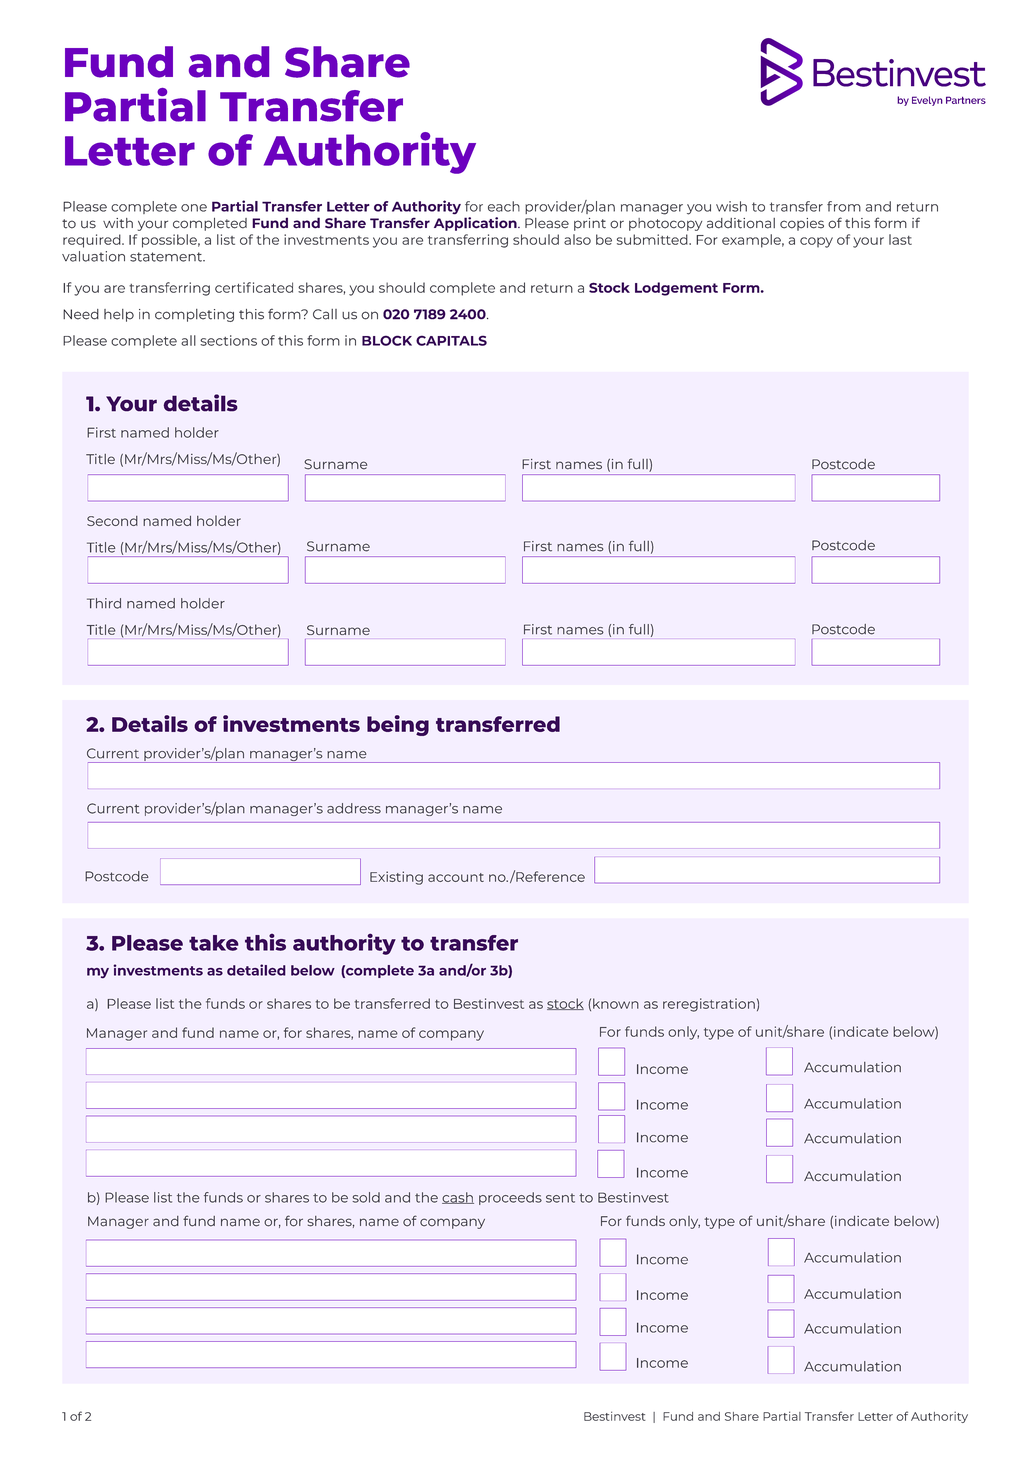 The width and height of the screenshot is (1031, 1458). Describe the element at coordinates (451, 340) in the screenshot. I see `CAPITALS` at that location.
